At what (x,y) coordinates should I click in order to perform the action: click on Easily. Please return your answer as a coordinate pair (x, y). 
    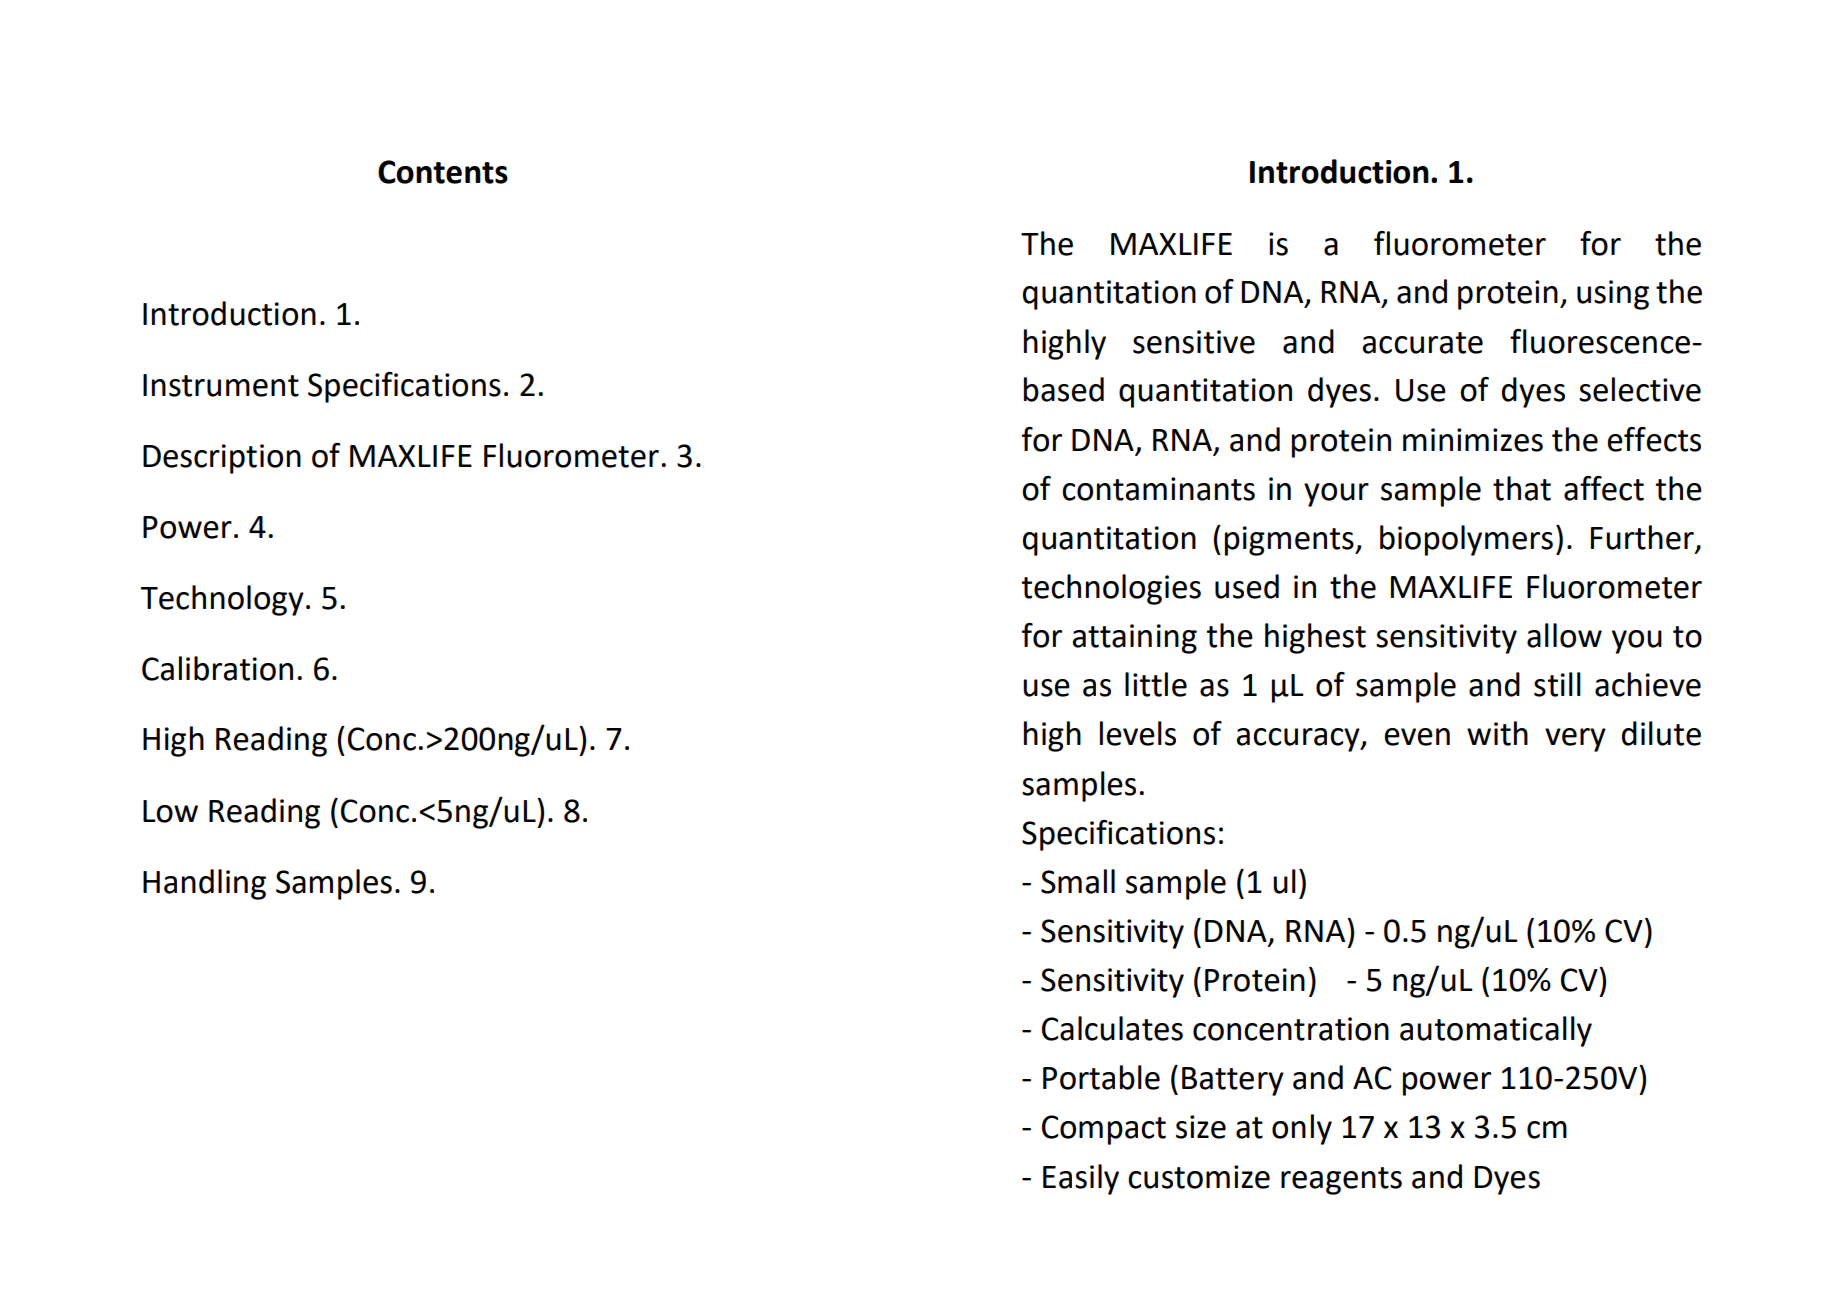
    Looking at the image, I should click on (1081, 1179).
